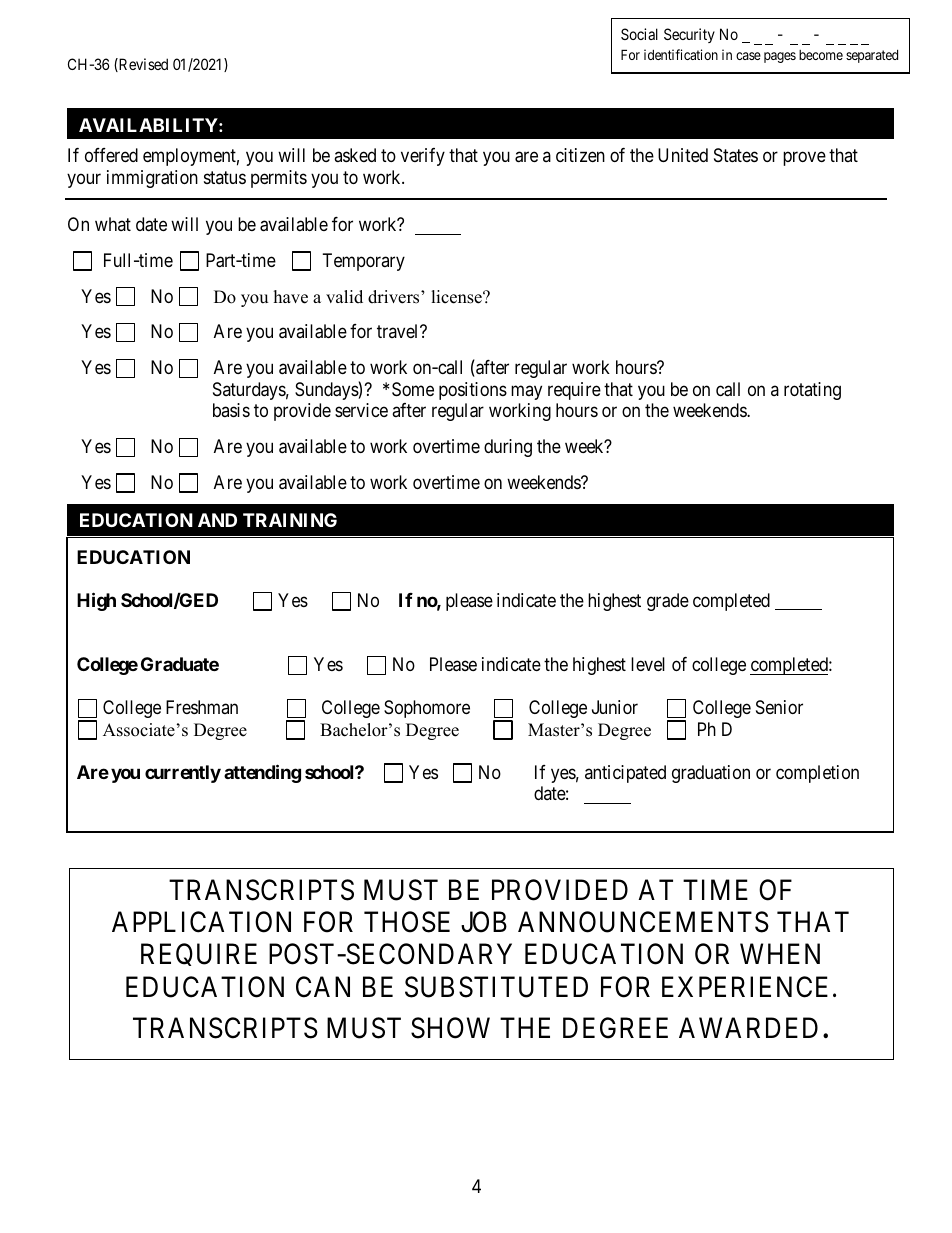  Describe the element at coordinates (217, 520) in the screenshot. I see `AND` at that location.
